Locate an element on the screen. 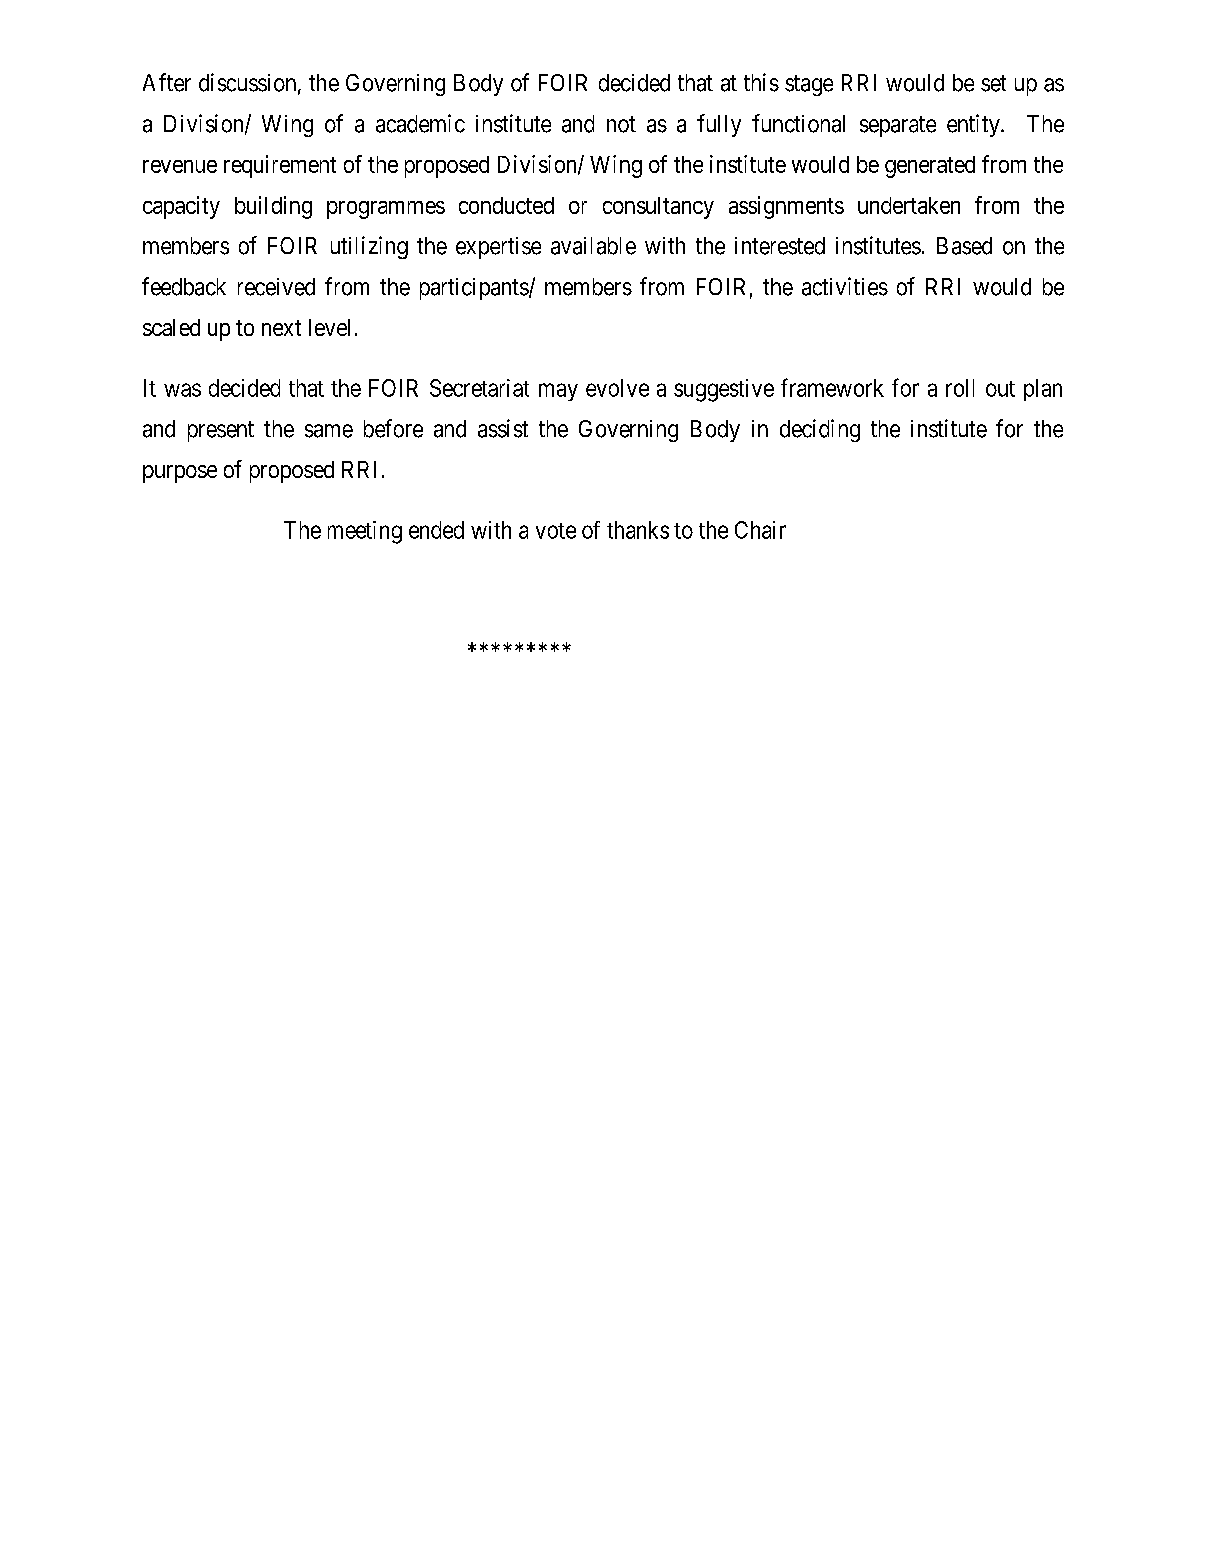 This screenshot has height=1560, width=1205. meeting is located at coordinates (365, 532).
